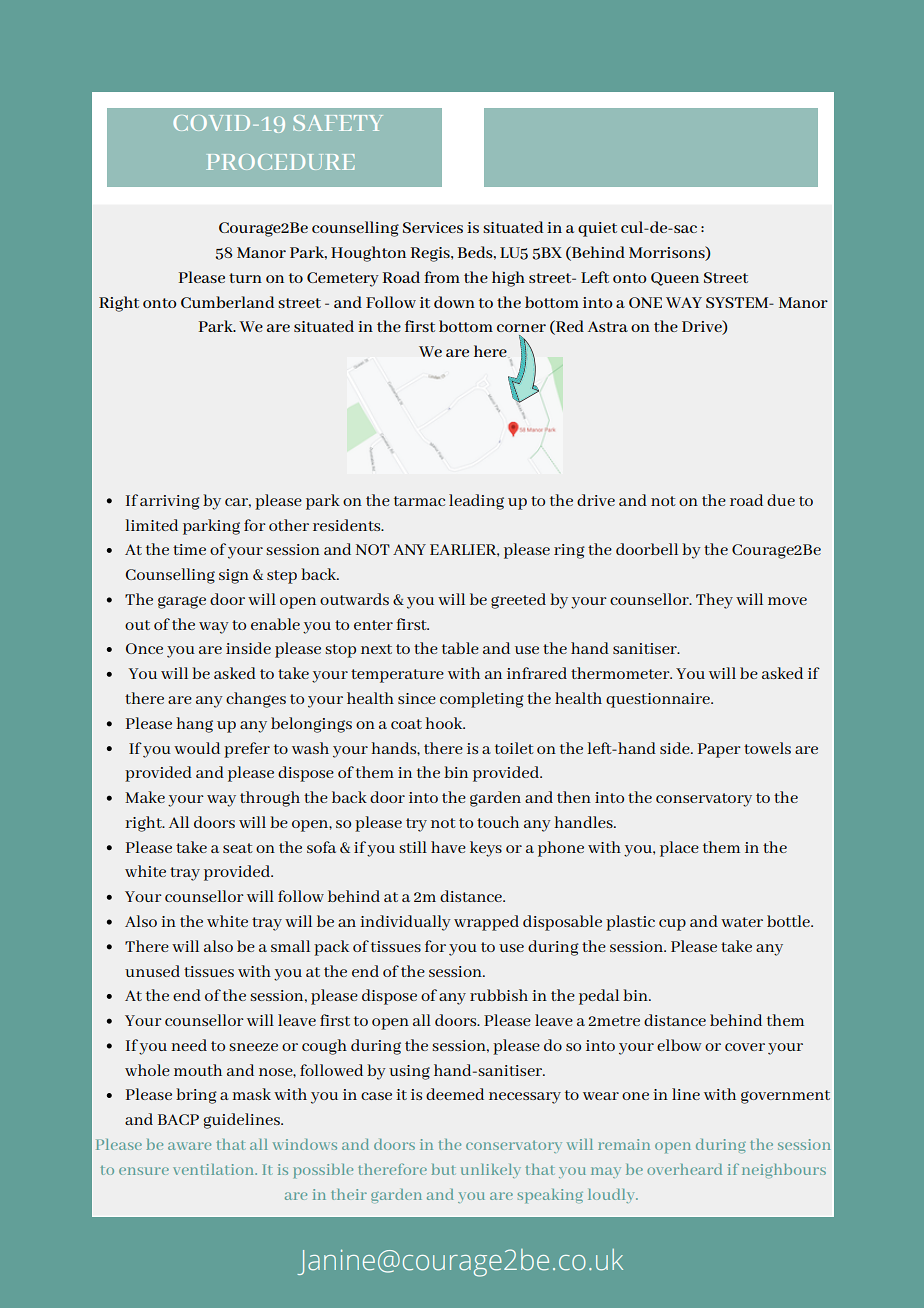 The image size is (924, 1308). What do you see at coordinates (170, 502) in the page?
I see `arriving` at bounding box center [170, 502].
